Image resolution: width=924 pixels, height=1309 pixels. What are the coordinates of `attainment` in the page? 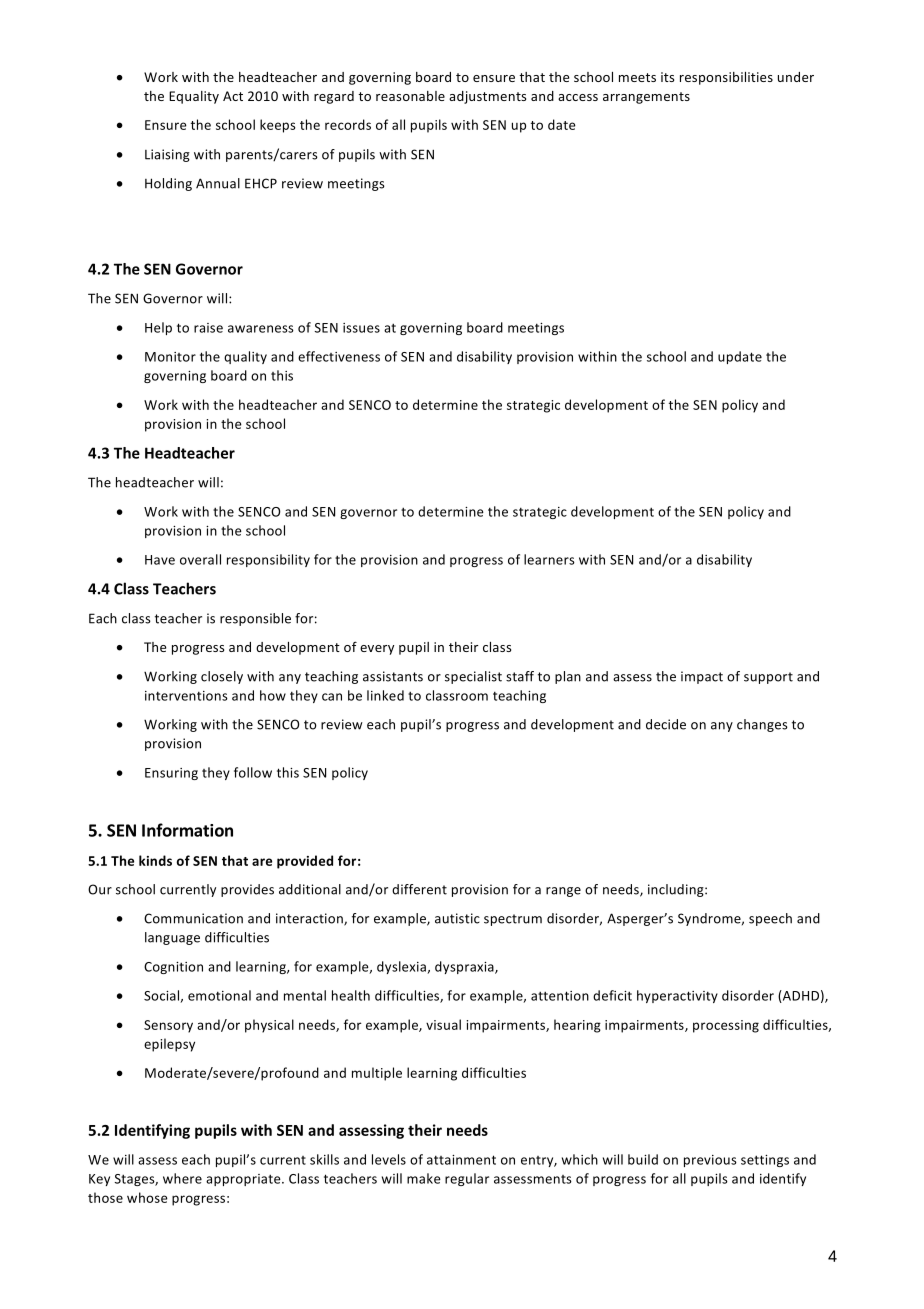 It's located at (461, 1160).
